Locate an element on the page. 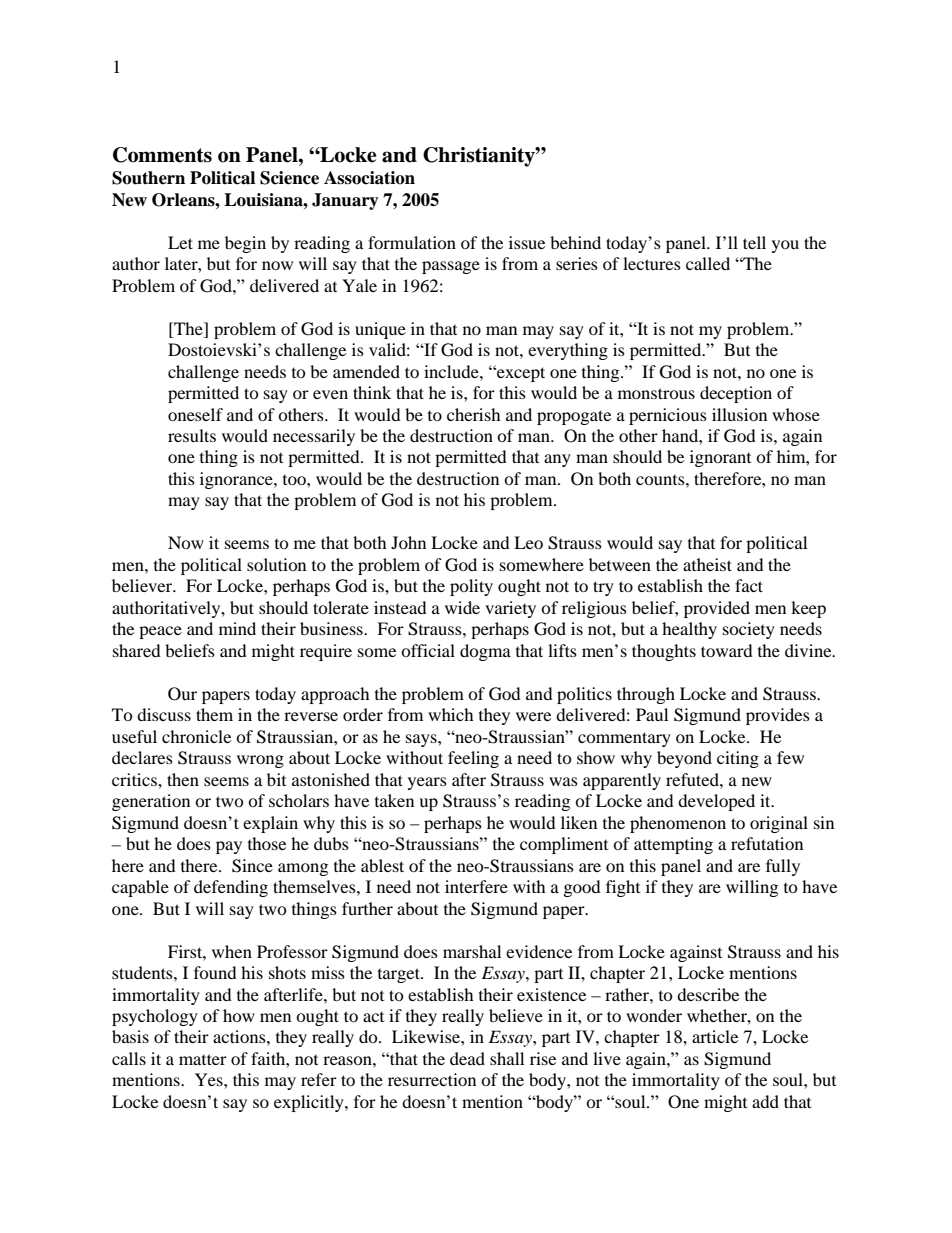 The image size is (952, 1233). ignorant is located at coordinates (720, 458).
